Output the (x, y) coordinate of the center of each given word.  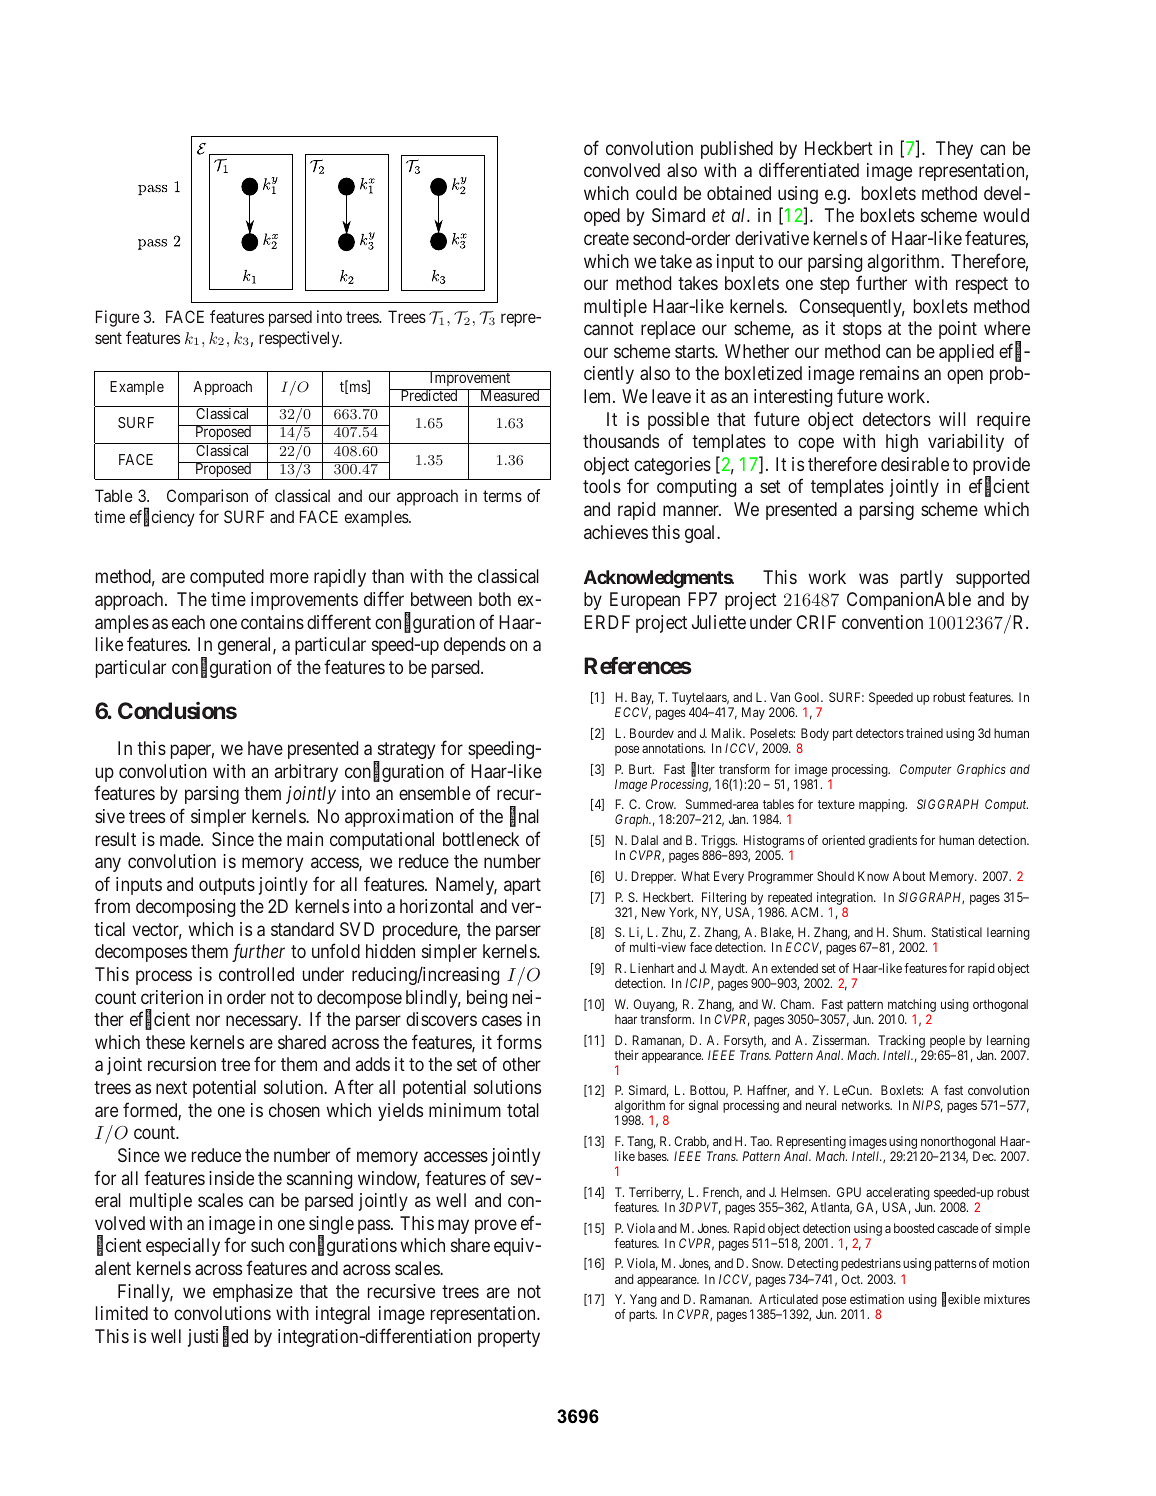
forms (519, 1041)
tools (602, 486)
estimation (877, 1299)
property (509, 1338)
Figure (118, 318)
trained (924, 733)
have (265, 748)
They (954, 150)
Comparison (207, 497)
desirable (915, 464)
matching (911, 1007)
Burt (641, 769)
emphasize (253, 1293)
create (606, 238)
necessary (263, 1023)
